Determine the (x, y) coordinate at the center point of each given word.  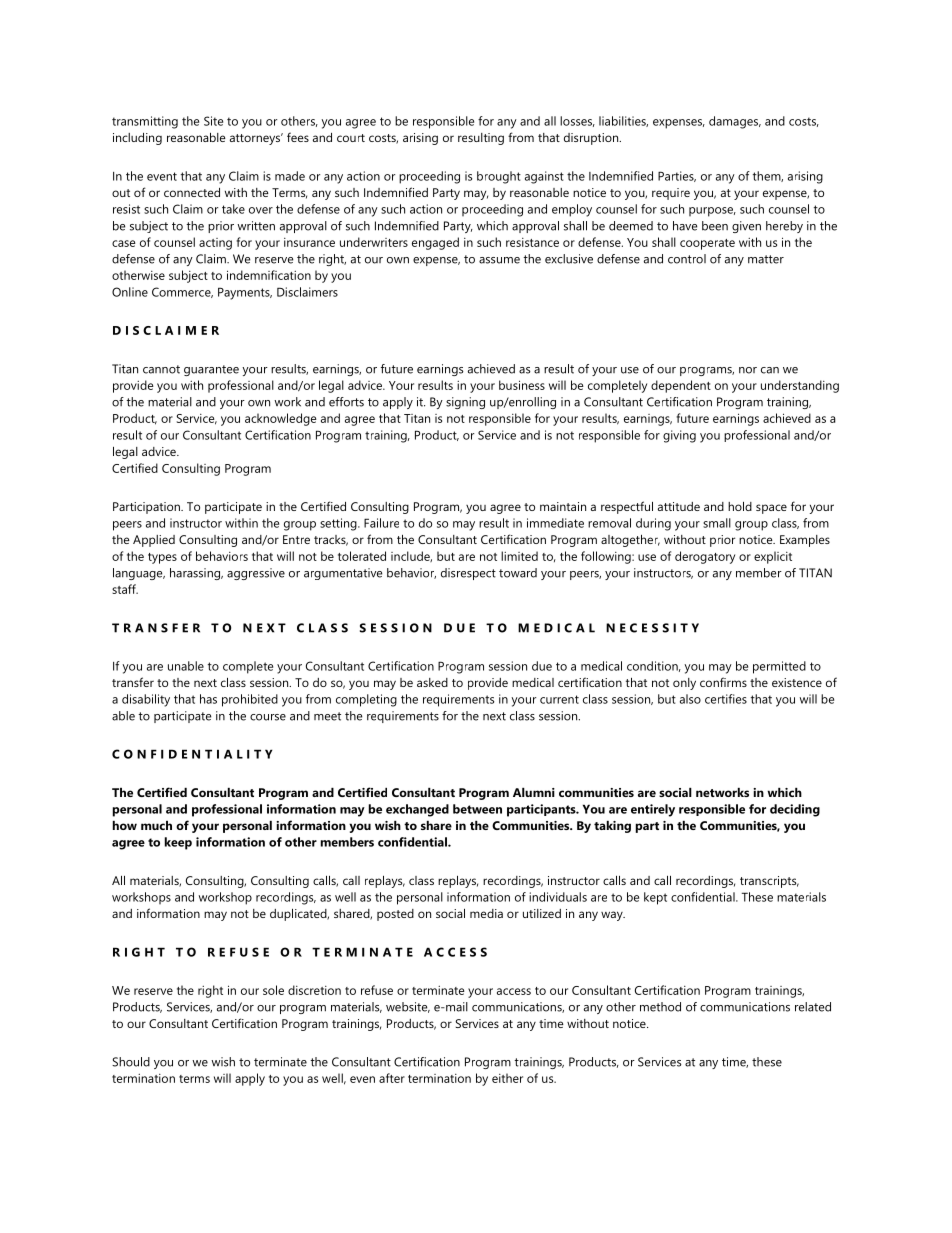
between (477, 809)
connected (192, 192)
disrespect (468, 574)
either (507, 1078)
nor (748, 370)
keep (178, 843)
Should (131, 1062)
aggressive (256, 574)
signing (465, 403)
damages (735, 122)
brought (499, 177)
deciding (795, 810)
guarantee (211, 370)
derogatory (705, 557)
